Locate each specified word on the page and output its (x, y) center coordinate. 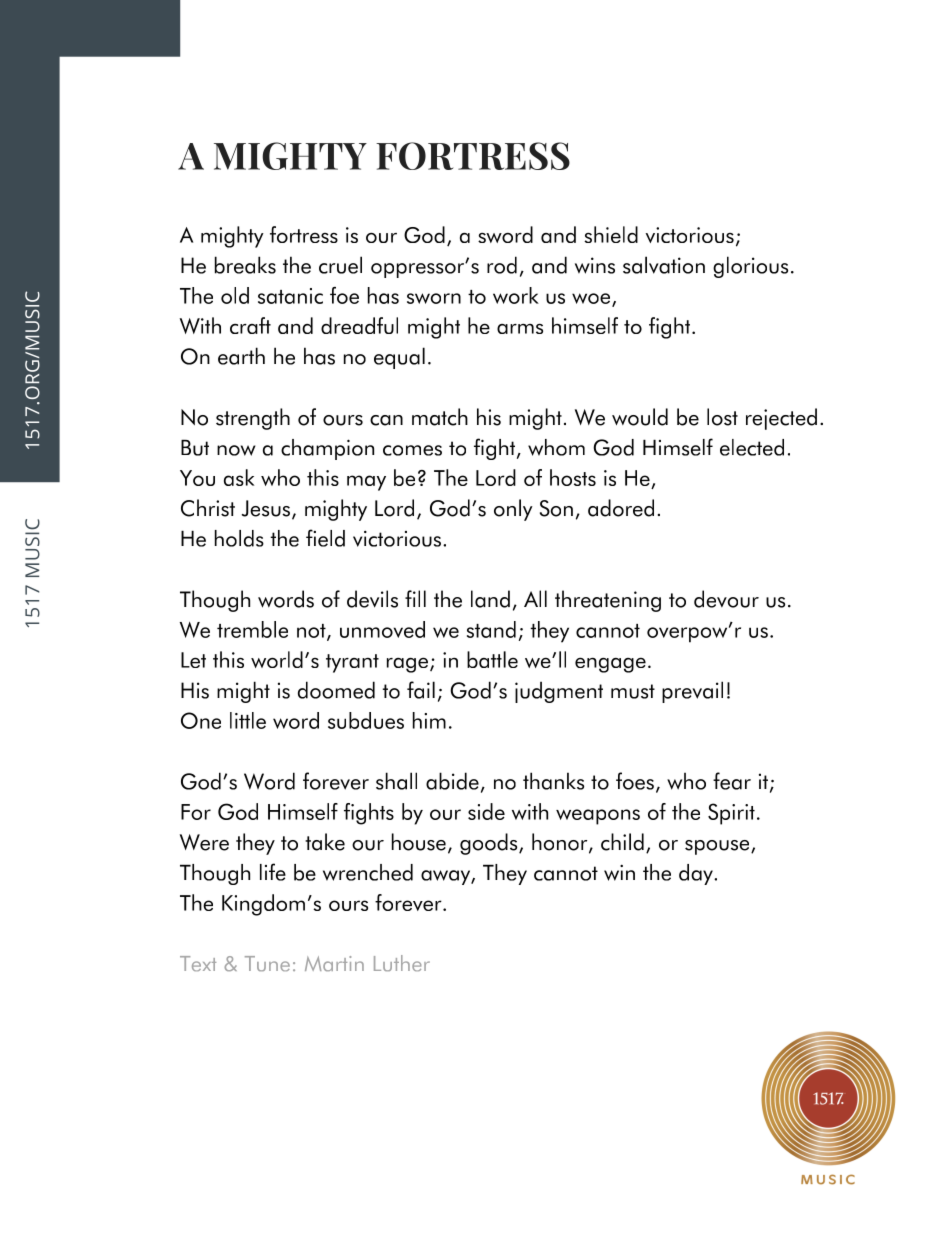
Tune (267, 963)
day (697, 874)
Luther (402, 963)
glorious (750, 267)
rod (502, 265)
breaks (245, 265)
